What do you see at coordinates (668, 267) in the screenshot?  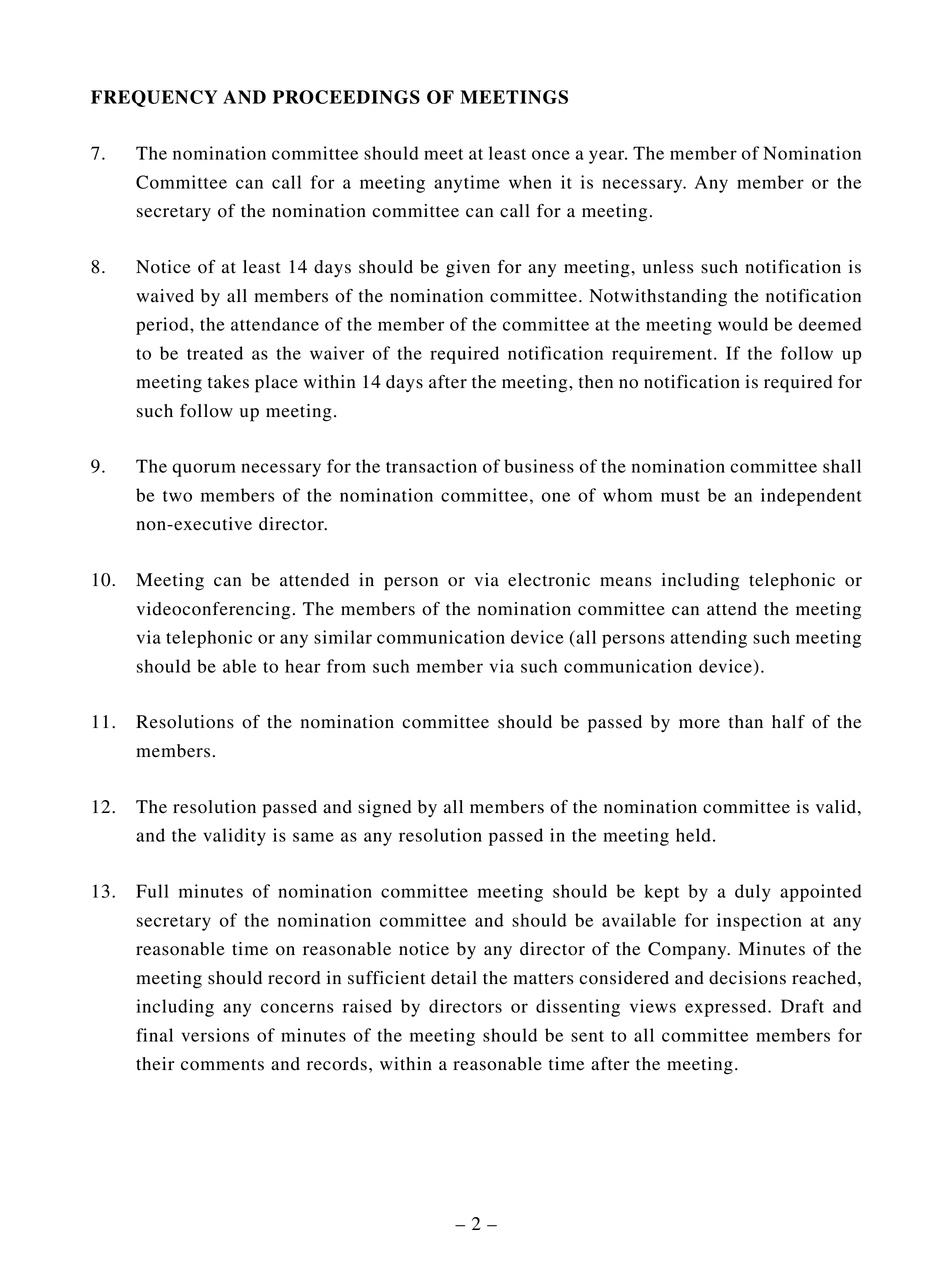 I see `unless` at bounding box center [668, 267].
